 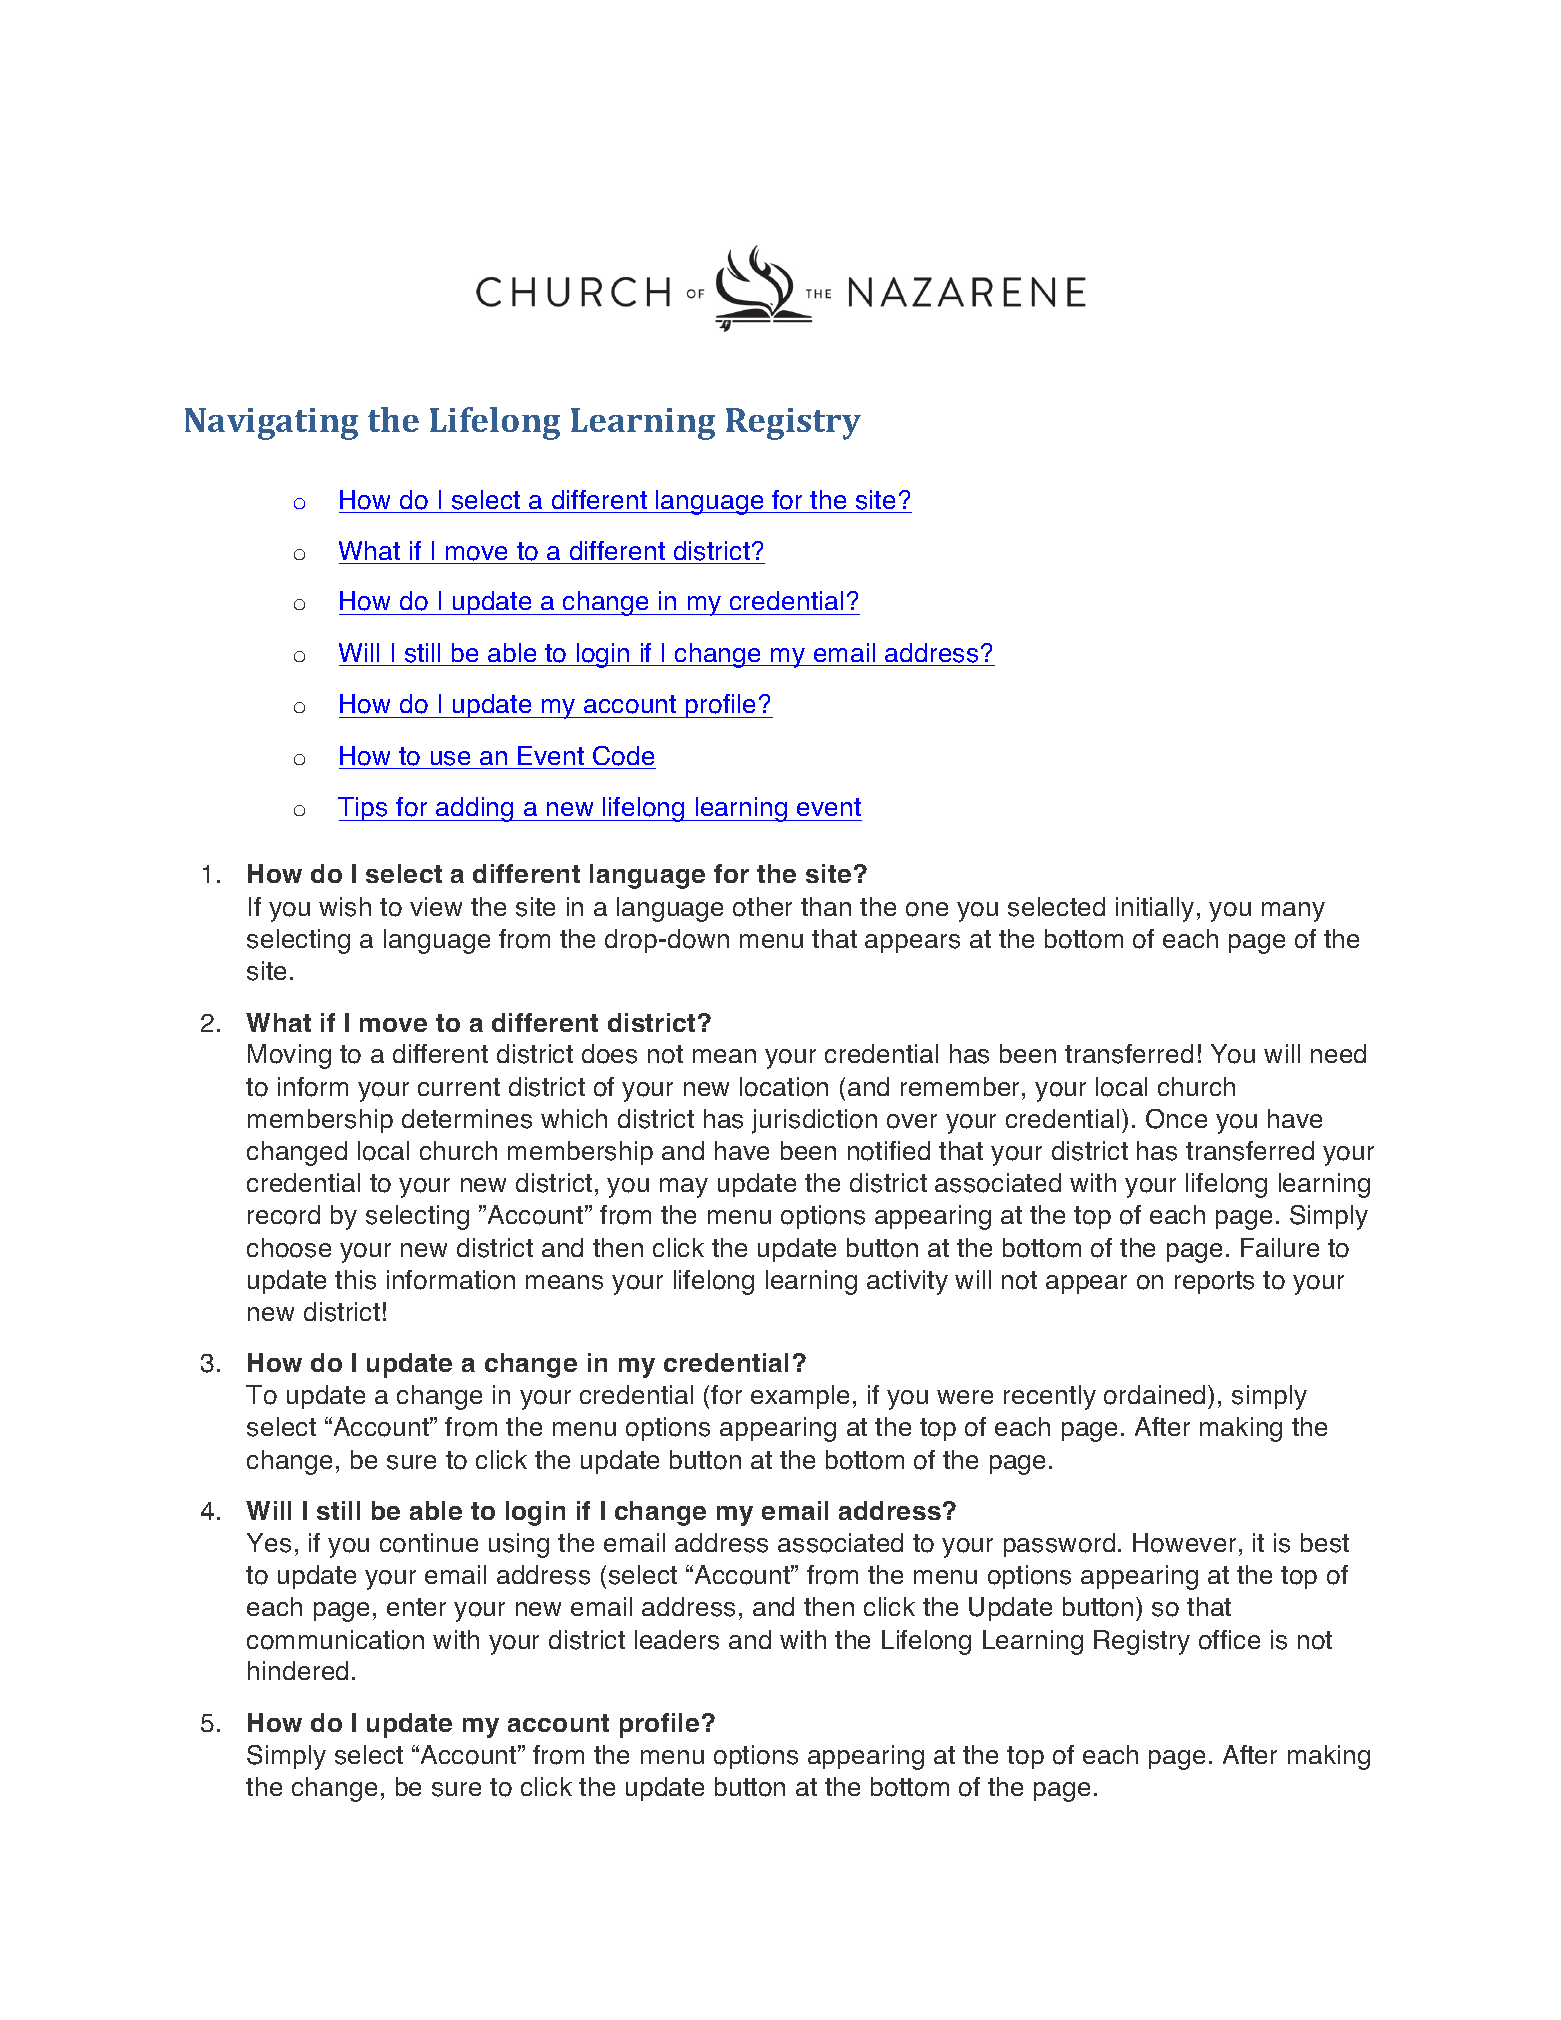 What do you see at coordinates (1155, 909) in the screenshot?
I see `initially` at bounding box center [1155, 909].
